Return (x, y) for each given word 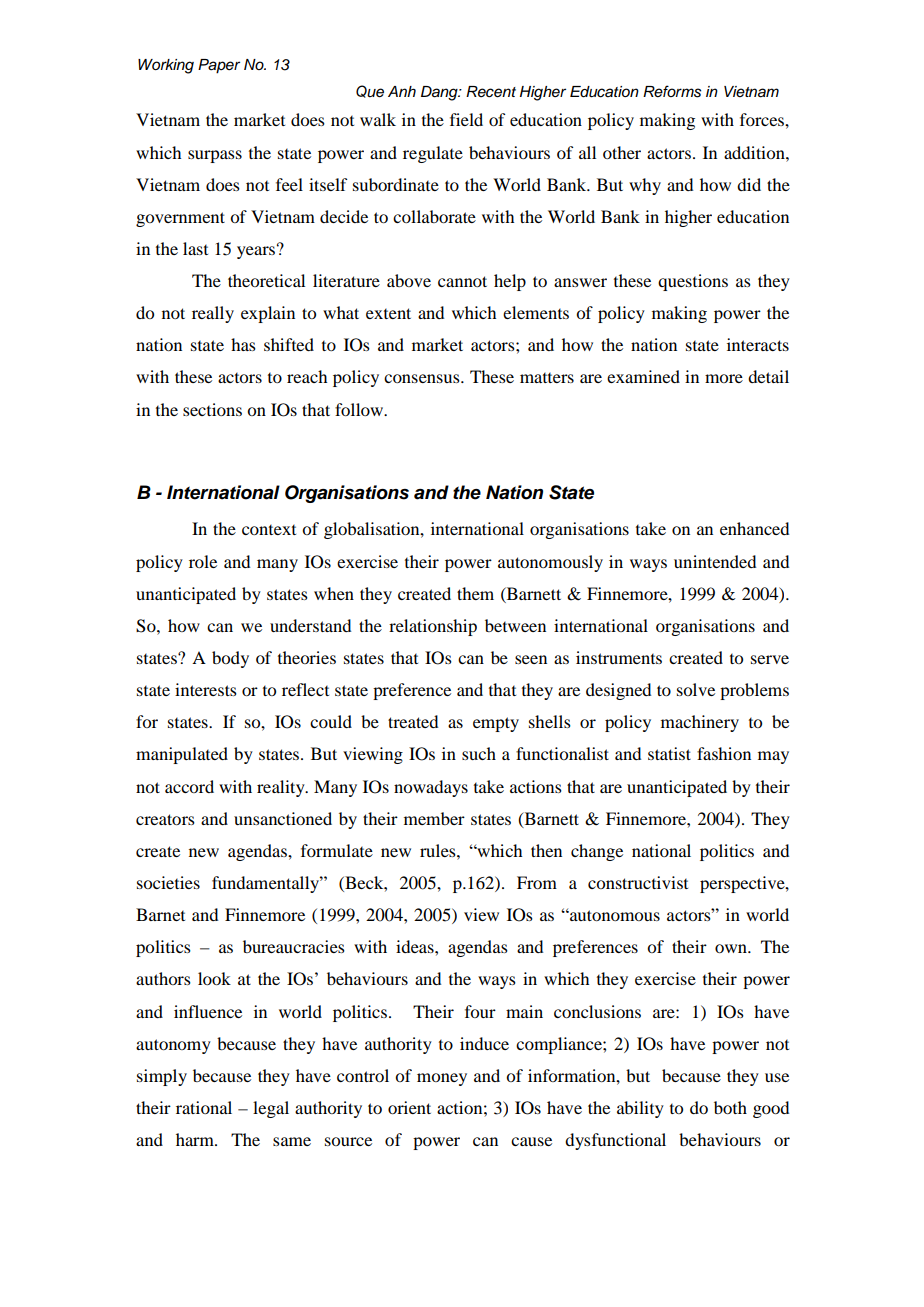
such (479, 753)
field (466, 119)
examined (643, 376)
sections (212, 409)
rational (204, 1107)
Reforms (672, 91)
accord (189, 786)
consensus (423, 378)
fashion (724, 753)
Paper (219, 66)
